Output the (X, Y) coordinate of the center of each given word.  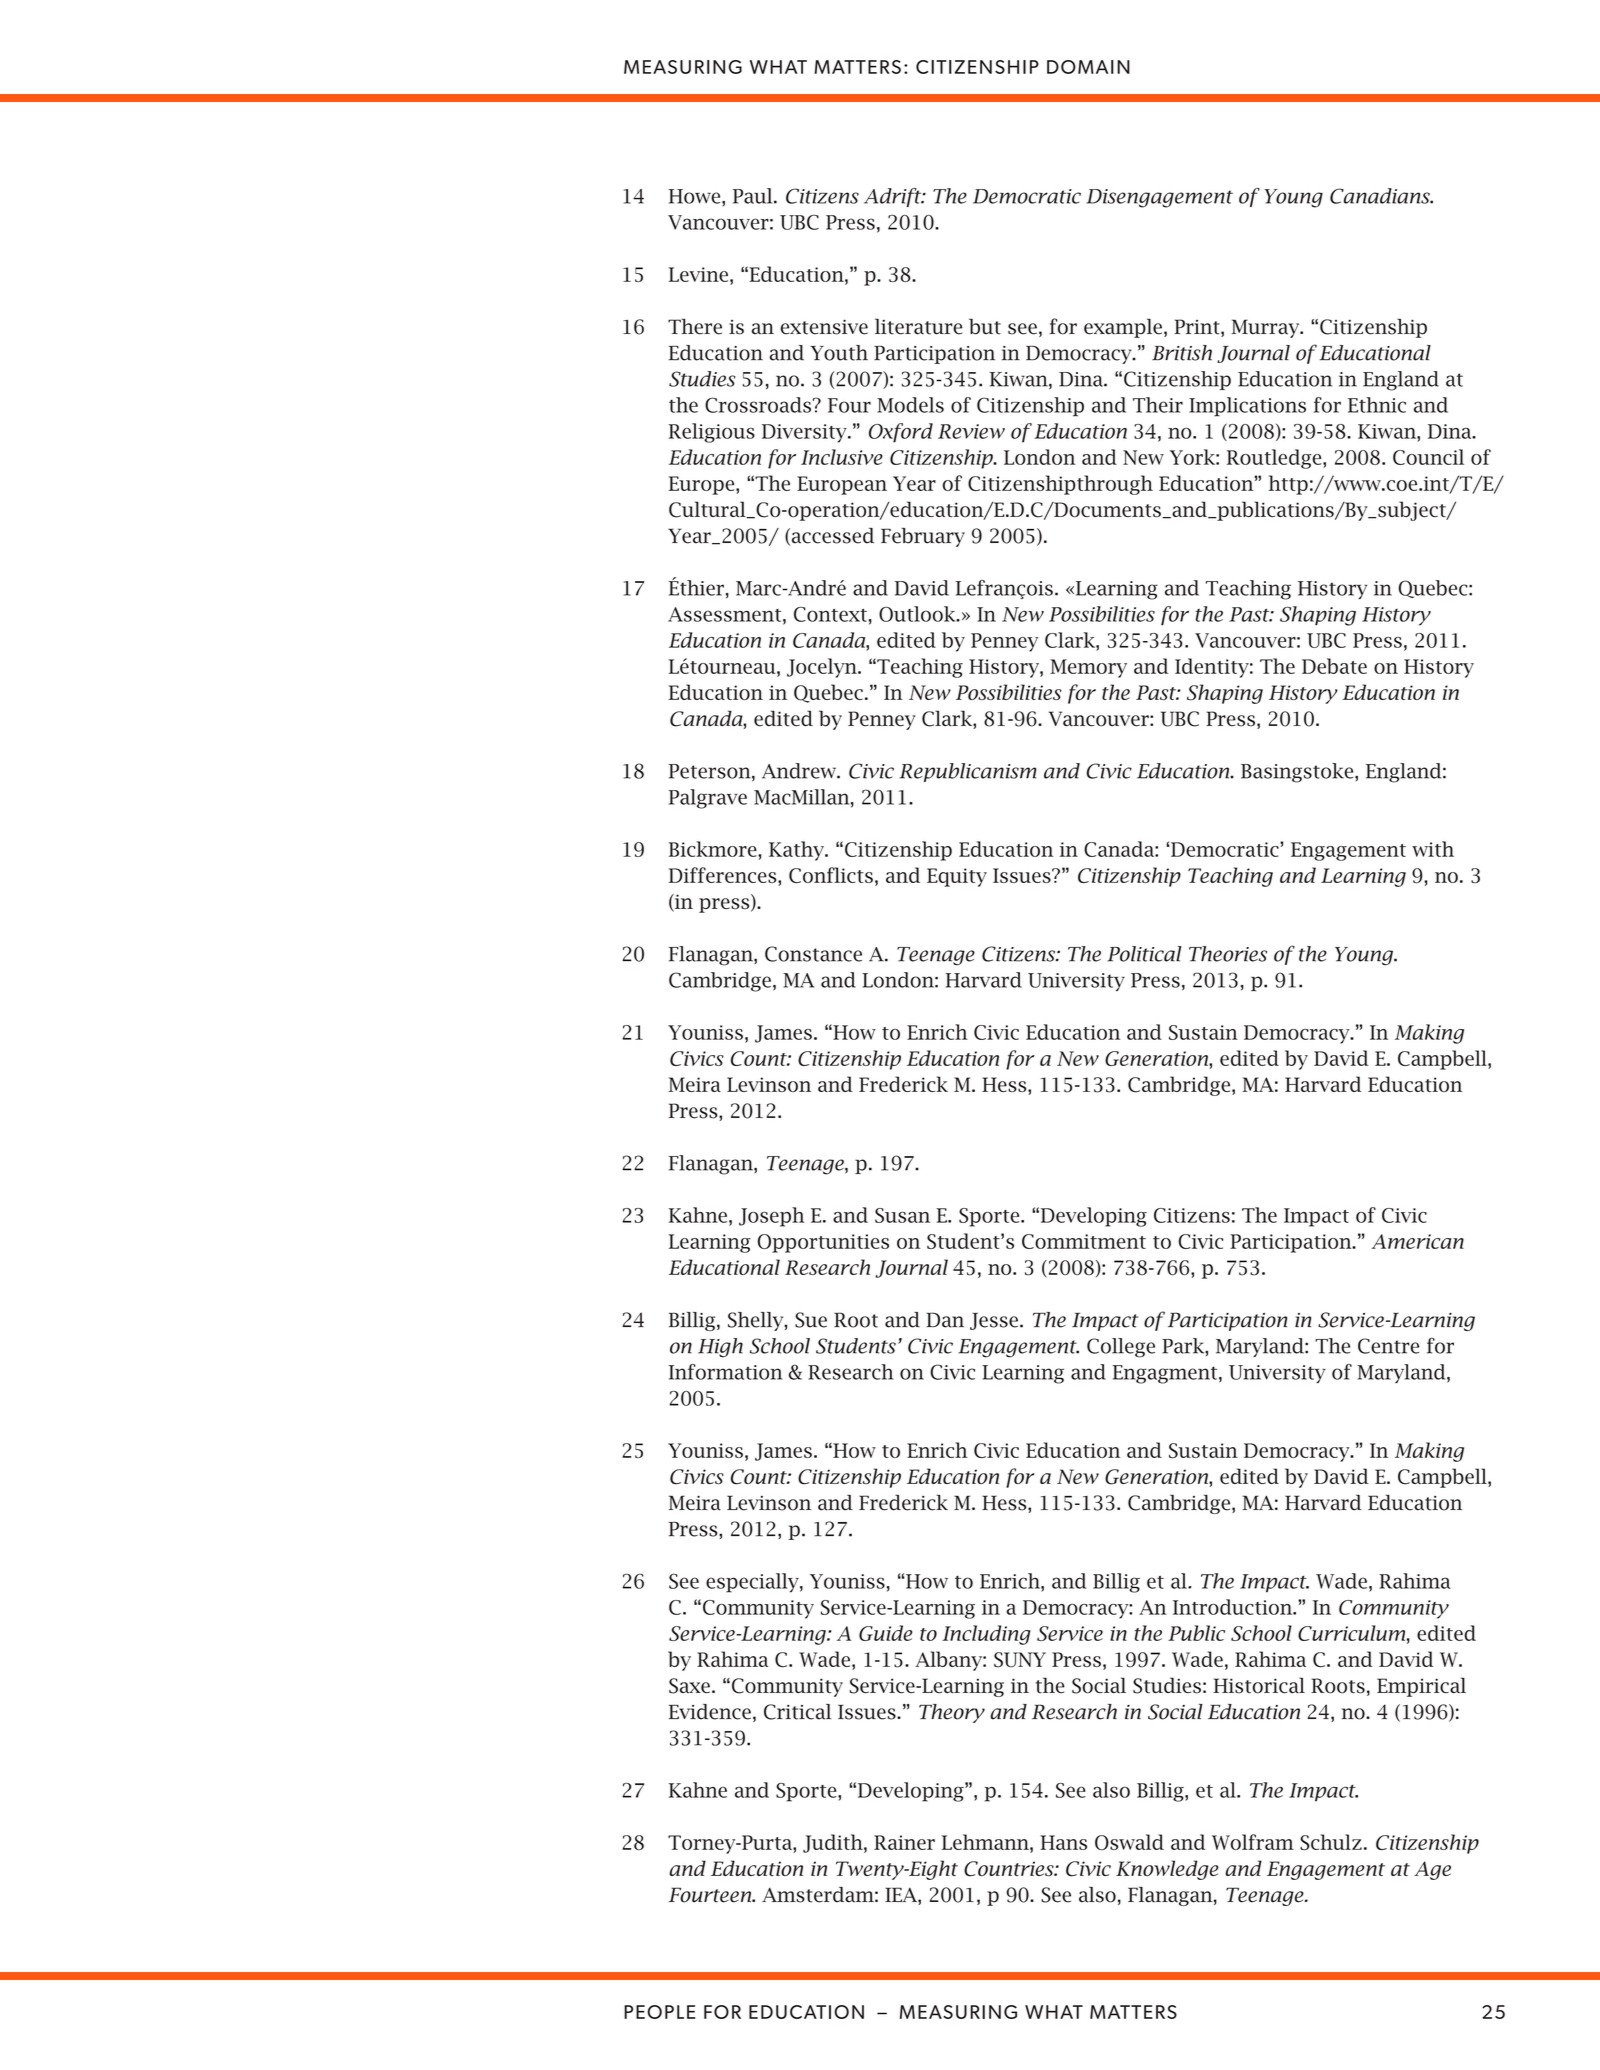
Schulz (1331, 1842)
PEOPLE (659, 2012)
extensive (824, 327)
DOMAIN (1088, 67)
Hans (1063, 1842)
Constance (813, 954)
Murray (1267, 328)
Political (1144, 954)
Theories (1228, 954)
